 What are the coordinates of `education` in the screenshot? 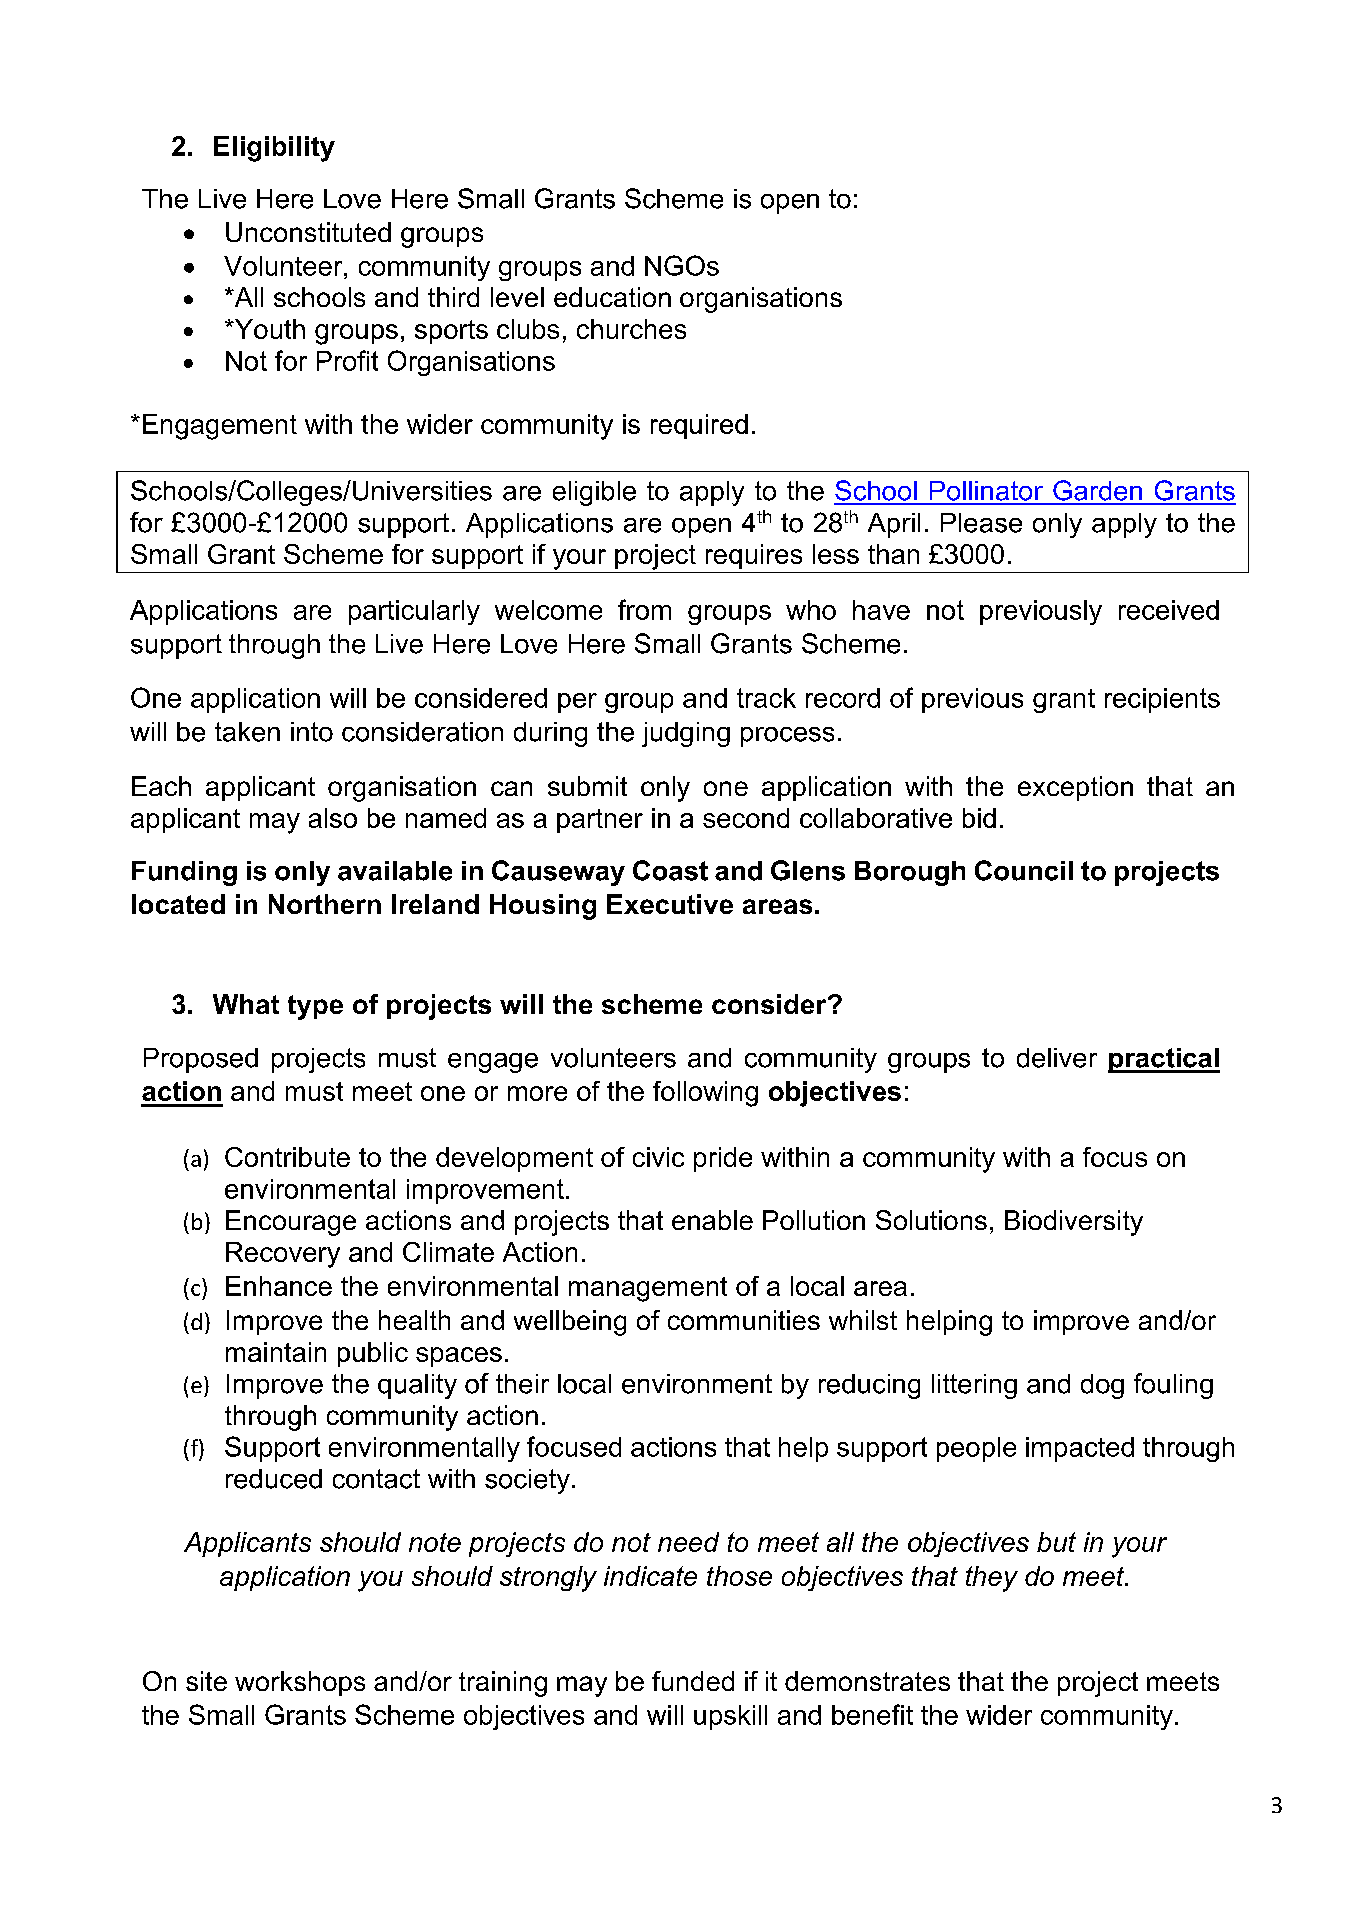 It's located at (612, 297).
